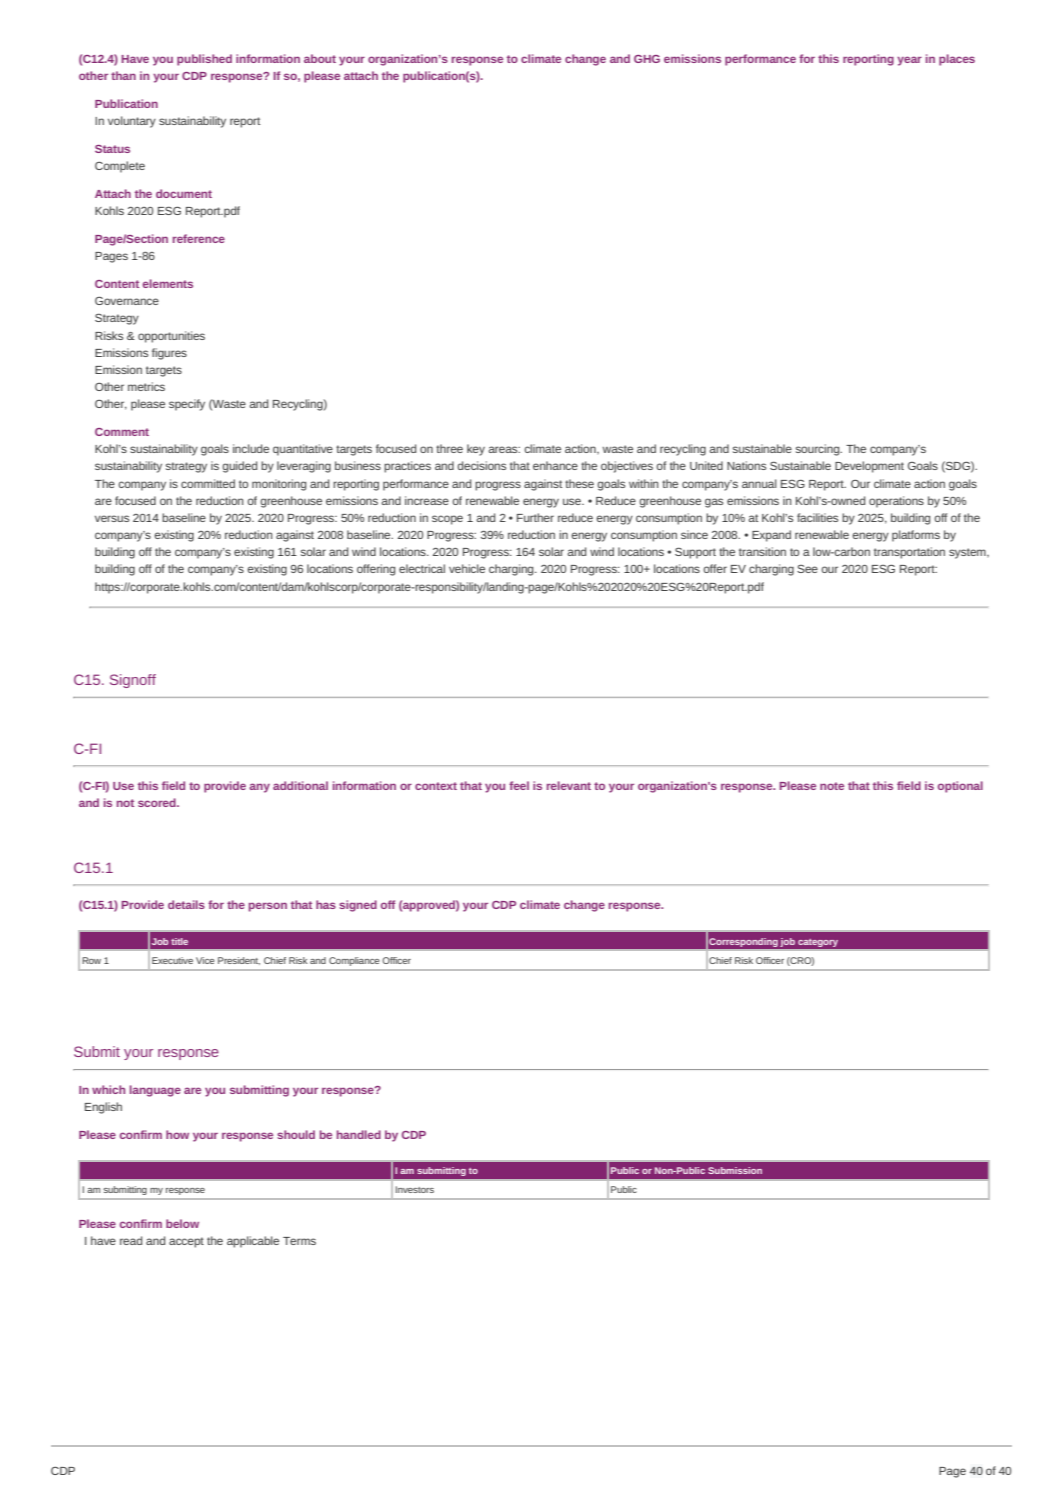 The height and width of the image is (1505, 1063). What do you see at coordinates (467, 568) in the image?
I see `vehicle` at bounding box center [467, 568].
